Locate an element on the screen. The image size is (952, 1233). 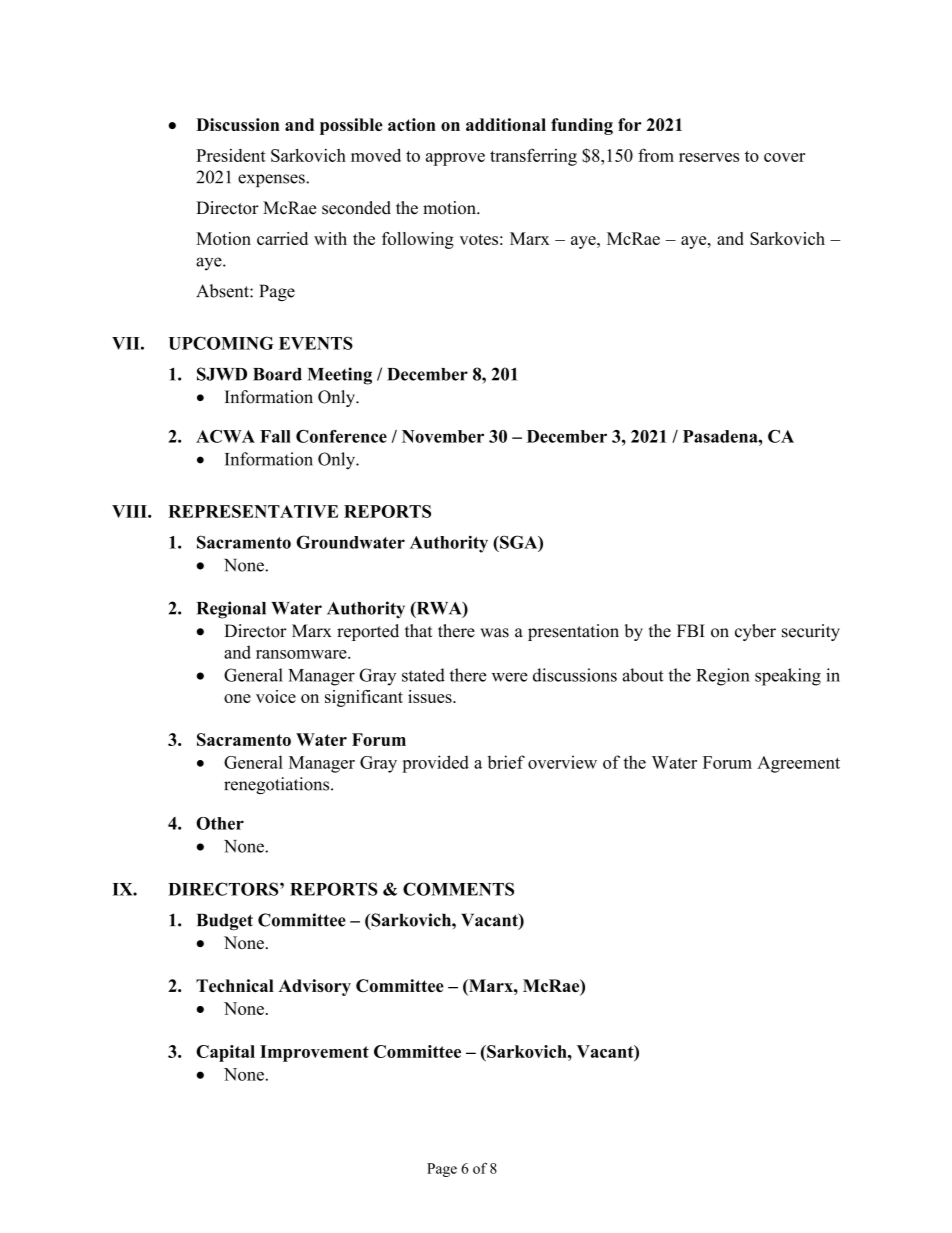
Improvement is located at coordinates (314, 1053).
